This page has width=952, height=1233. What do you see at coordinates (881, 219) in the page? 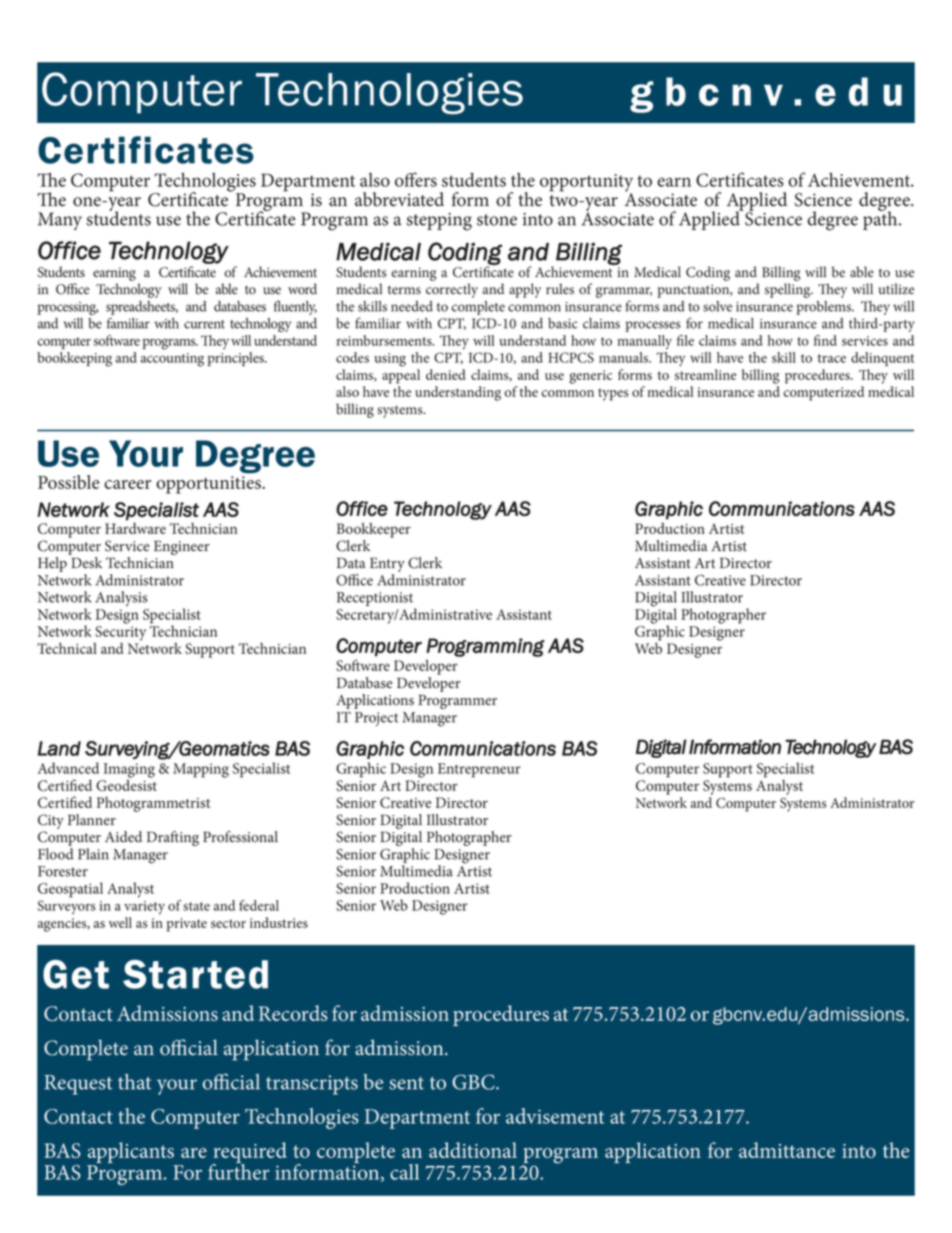
I see `path` at bounding box center [881, 219].
